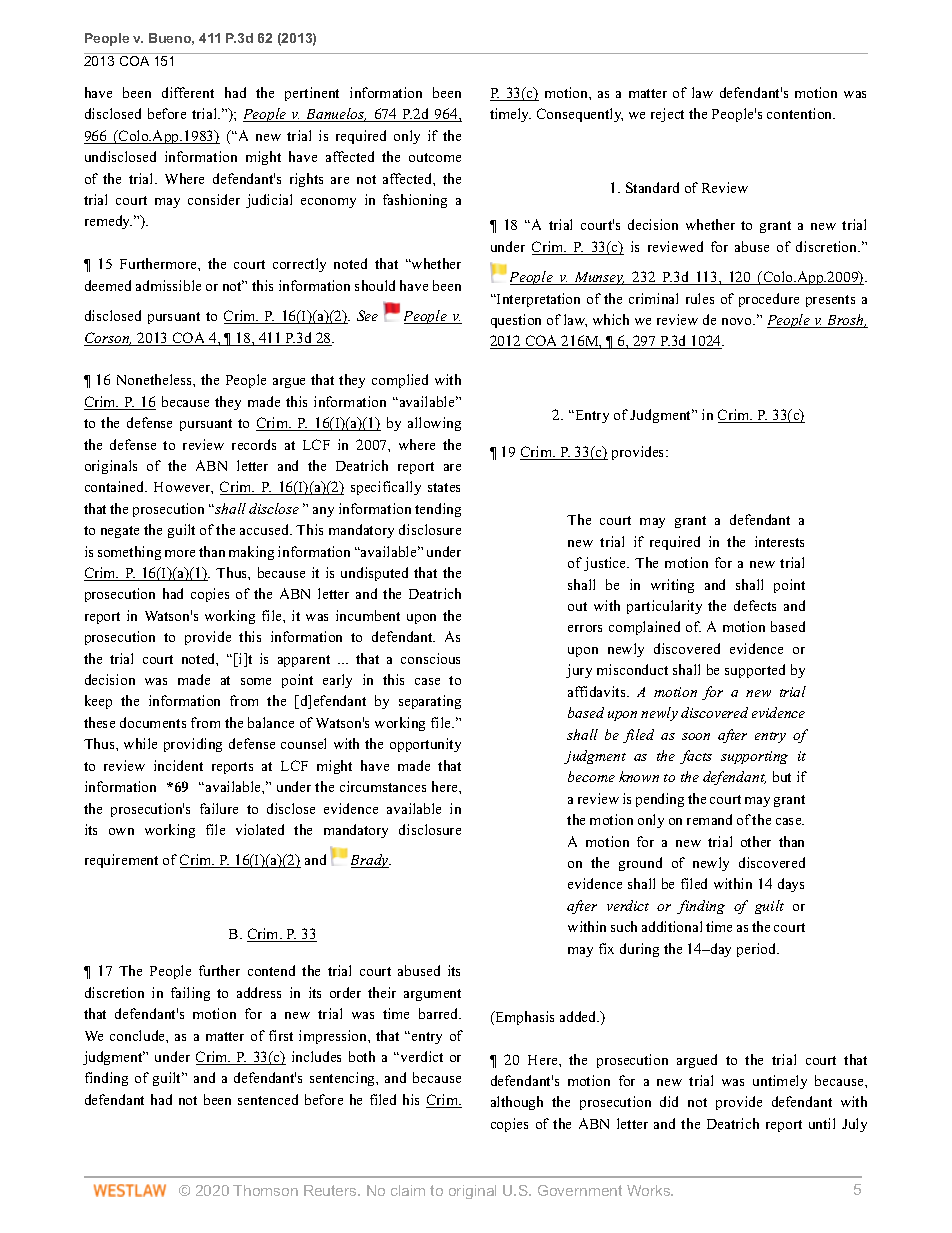  What do you see at coordinates (265, 1190) in the page?
I see `Thomson` at bounding box center [265, 1190].
